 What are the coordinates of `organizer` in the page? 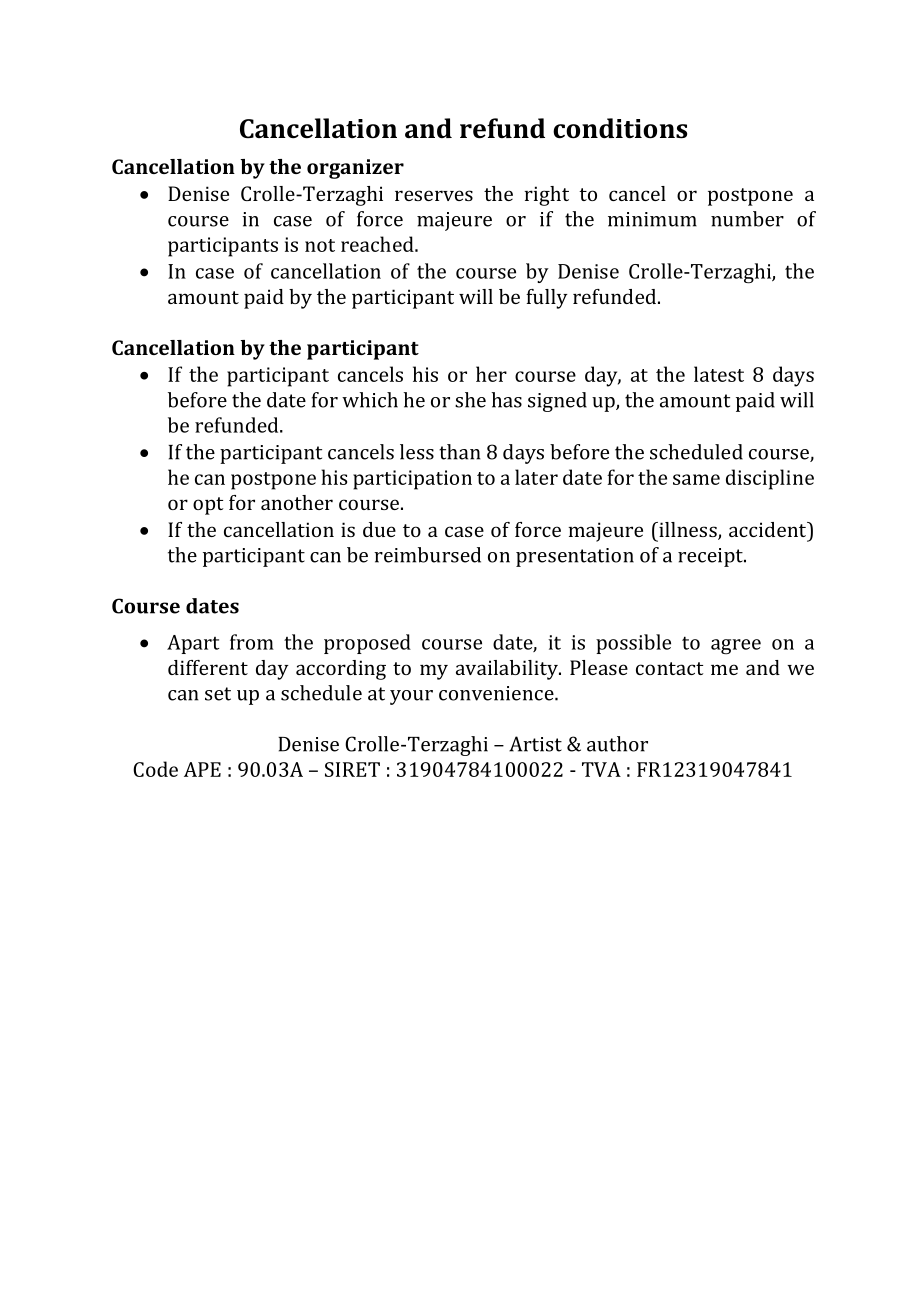 It's located at (355, 169).
